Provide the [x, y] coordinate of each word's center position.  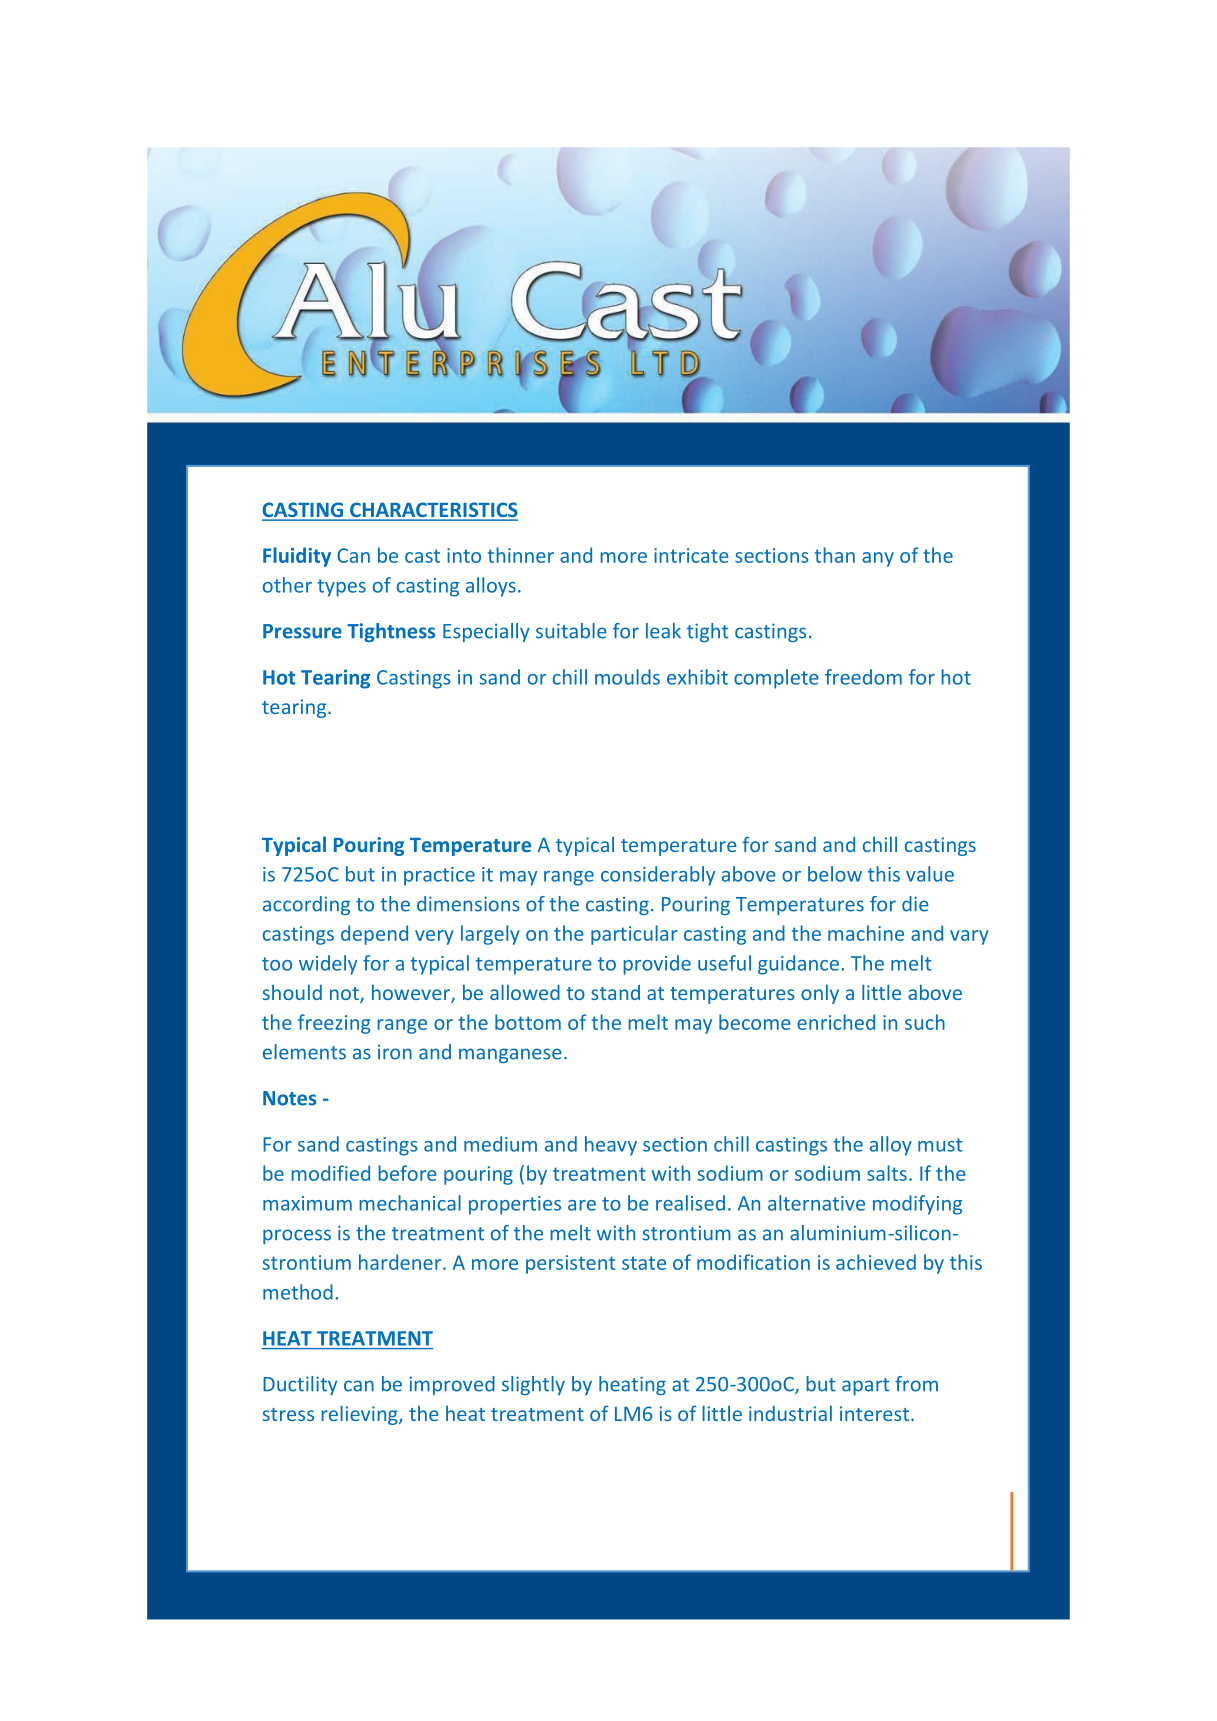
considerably [658, 876]
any [878, 559]
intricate [691, 555]
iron [395, 1052]
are [582, 1205]
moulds [627, 677]
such [925, 1022]
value [930, 874]
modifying [917, 1205]
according [306, 905]
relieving [360, 1415]
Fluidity [297, 557]
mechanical [410, 1203]
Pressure [302, 631]
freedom [863, 677]
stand [615, 992]
